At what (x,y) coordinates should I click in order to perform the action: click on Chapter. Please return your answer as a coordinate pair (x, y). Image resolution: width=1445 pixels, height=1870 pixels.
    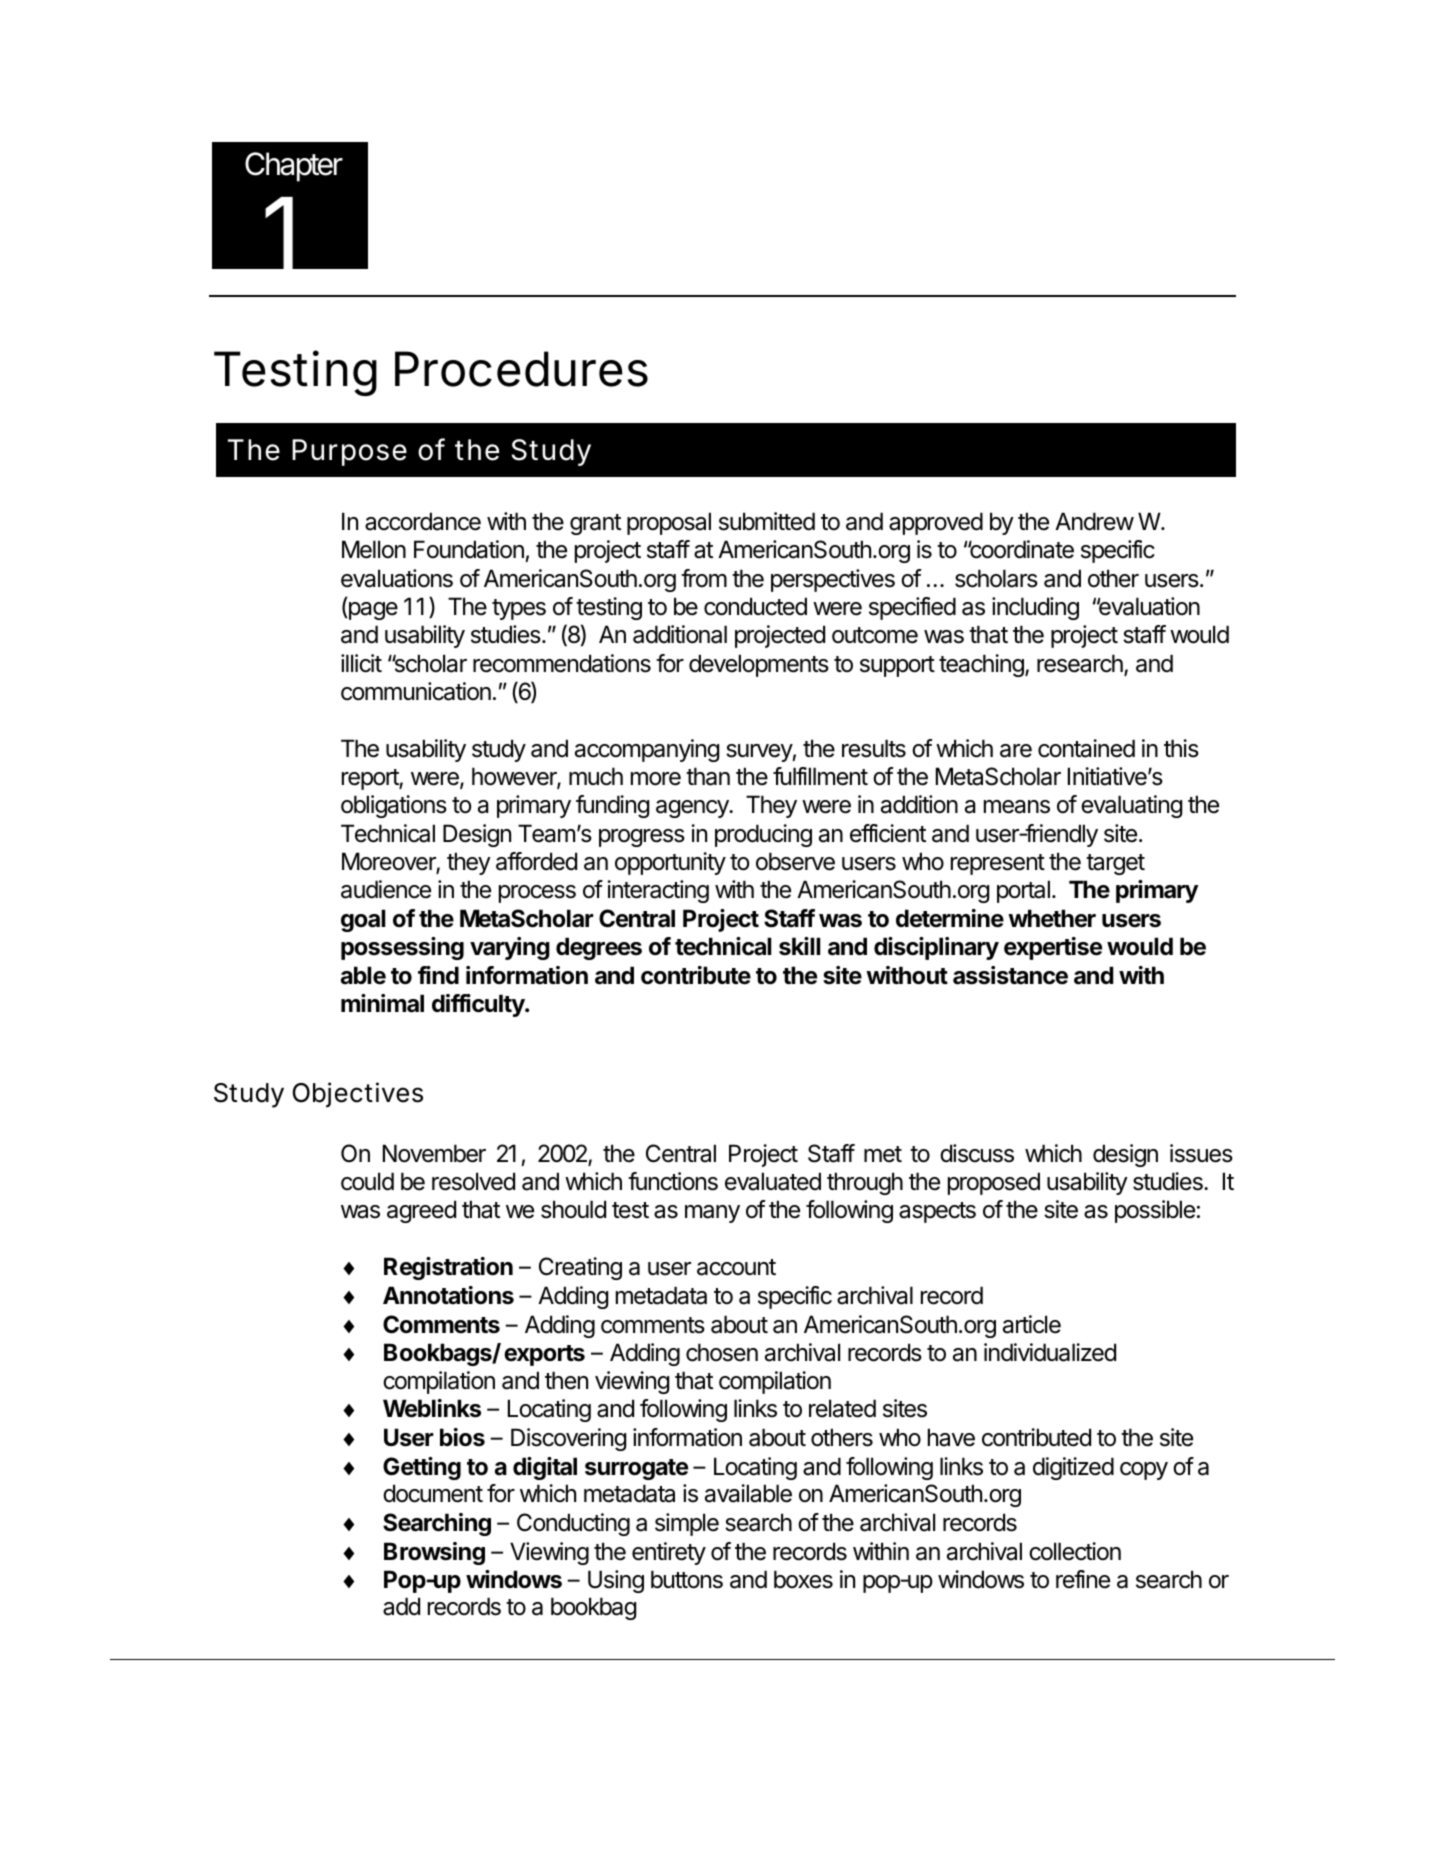
    Looking at the image, I should click on (294, 167).
